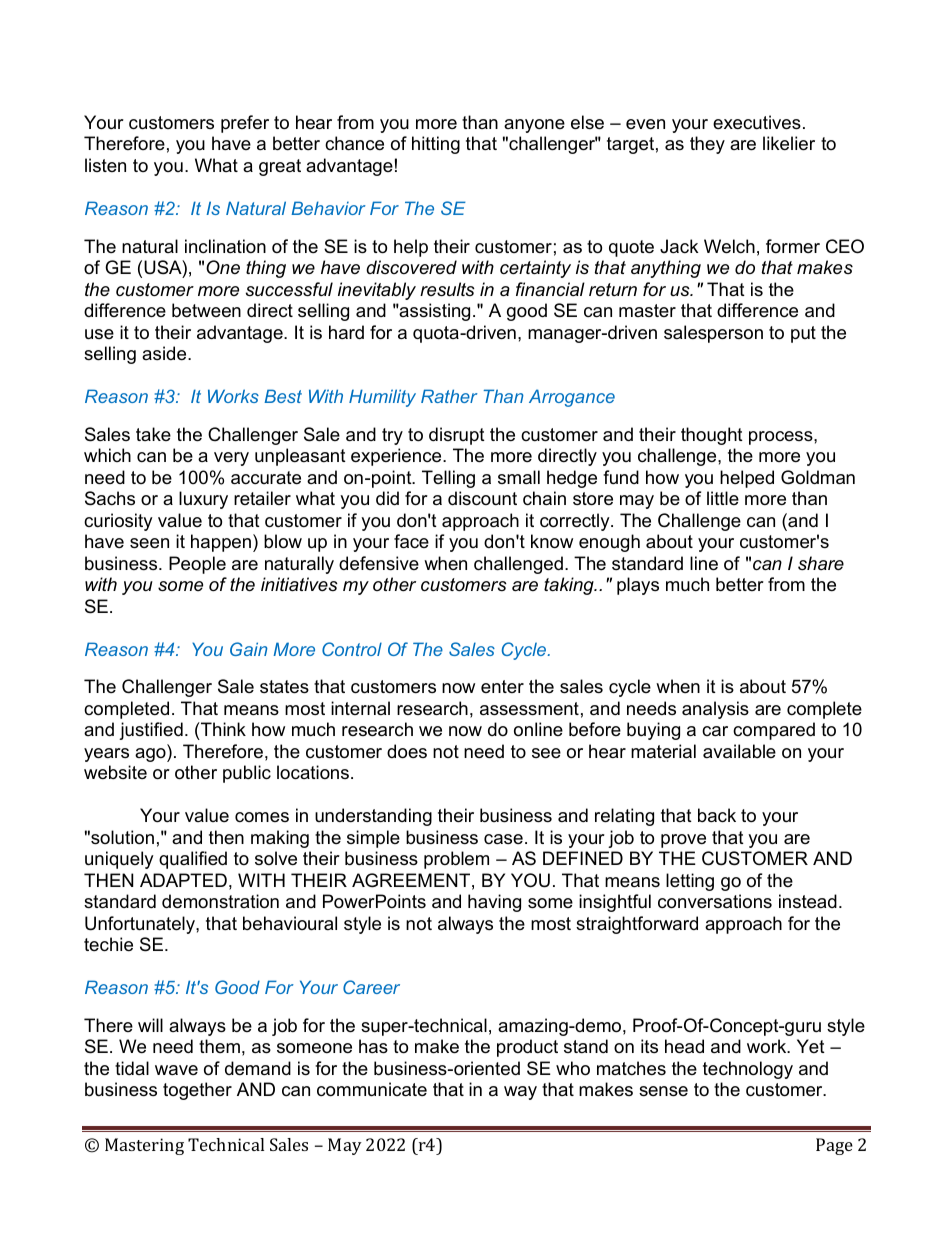 This screenshot has height=1233, width=952. What do you see at coordinates (197, 1091) in the screenshot?
I see `together` at bounding box center [197, 1091].
